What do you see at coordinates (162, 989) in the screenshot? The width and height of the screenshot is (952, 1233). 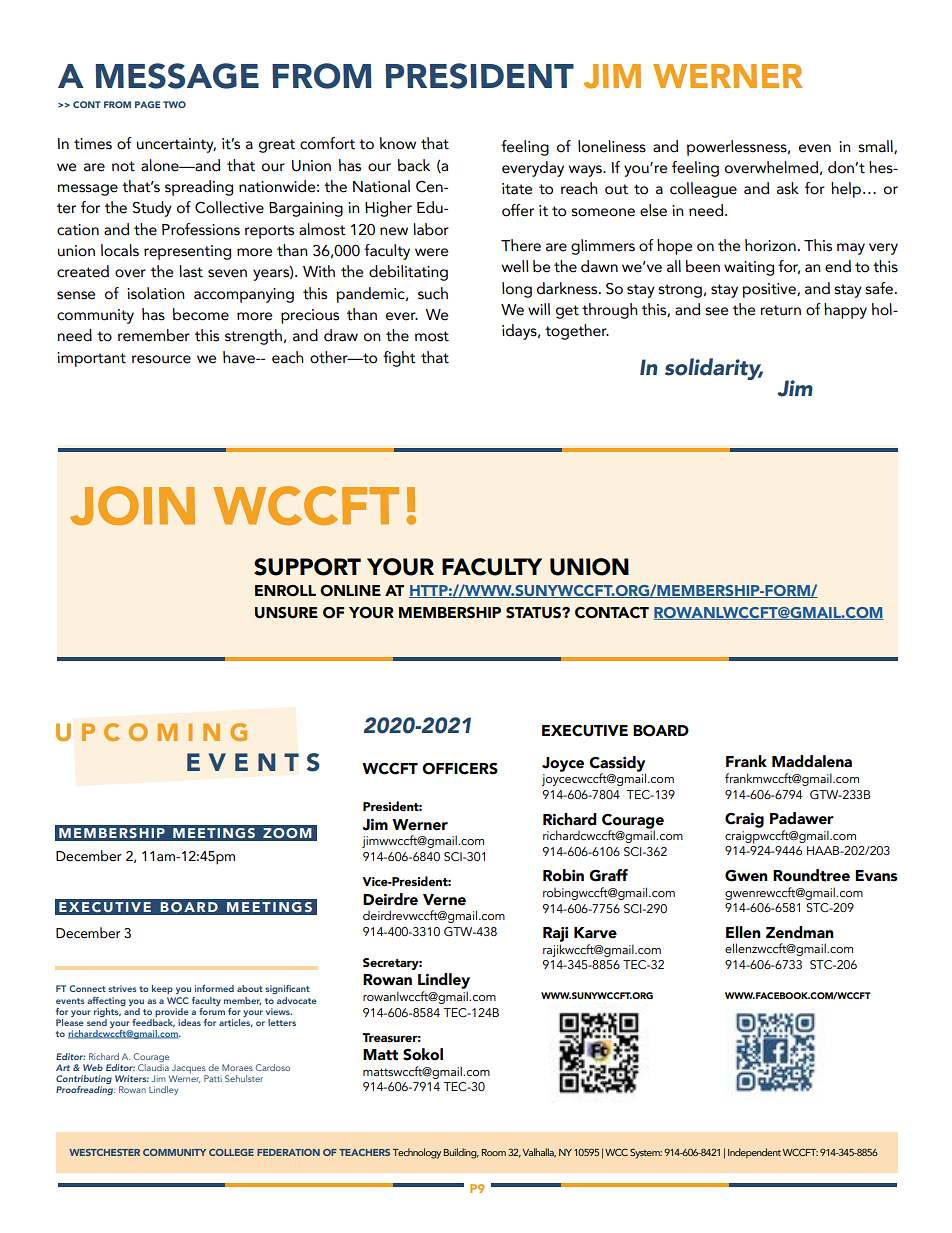 I see `keep` at bounding box center [162, 989].
